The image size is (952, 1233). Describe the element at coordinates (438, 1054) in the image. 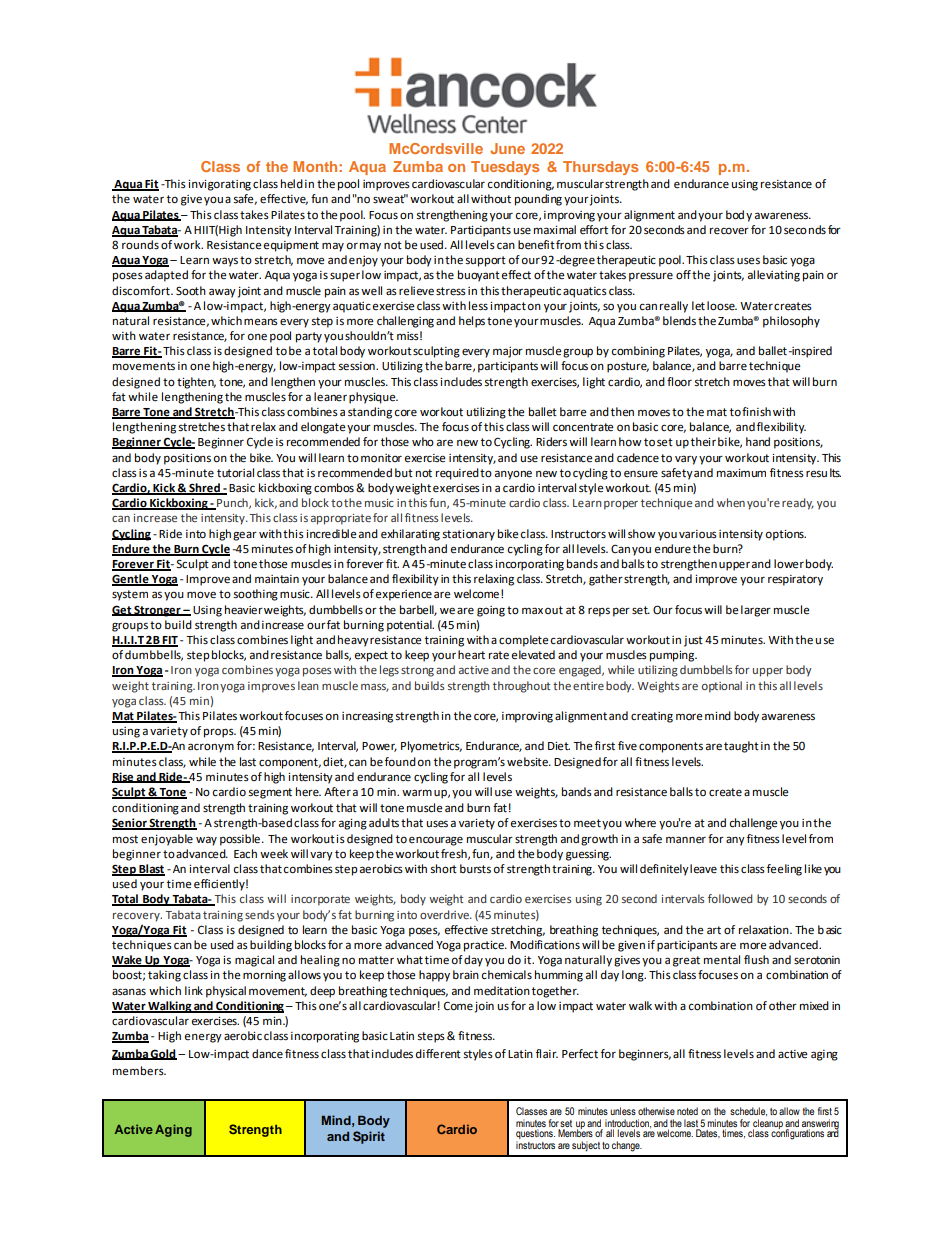

I see `different` at that location.
